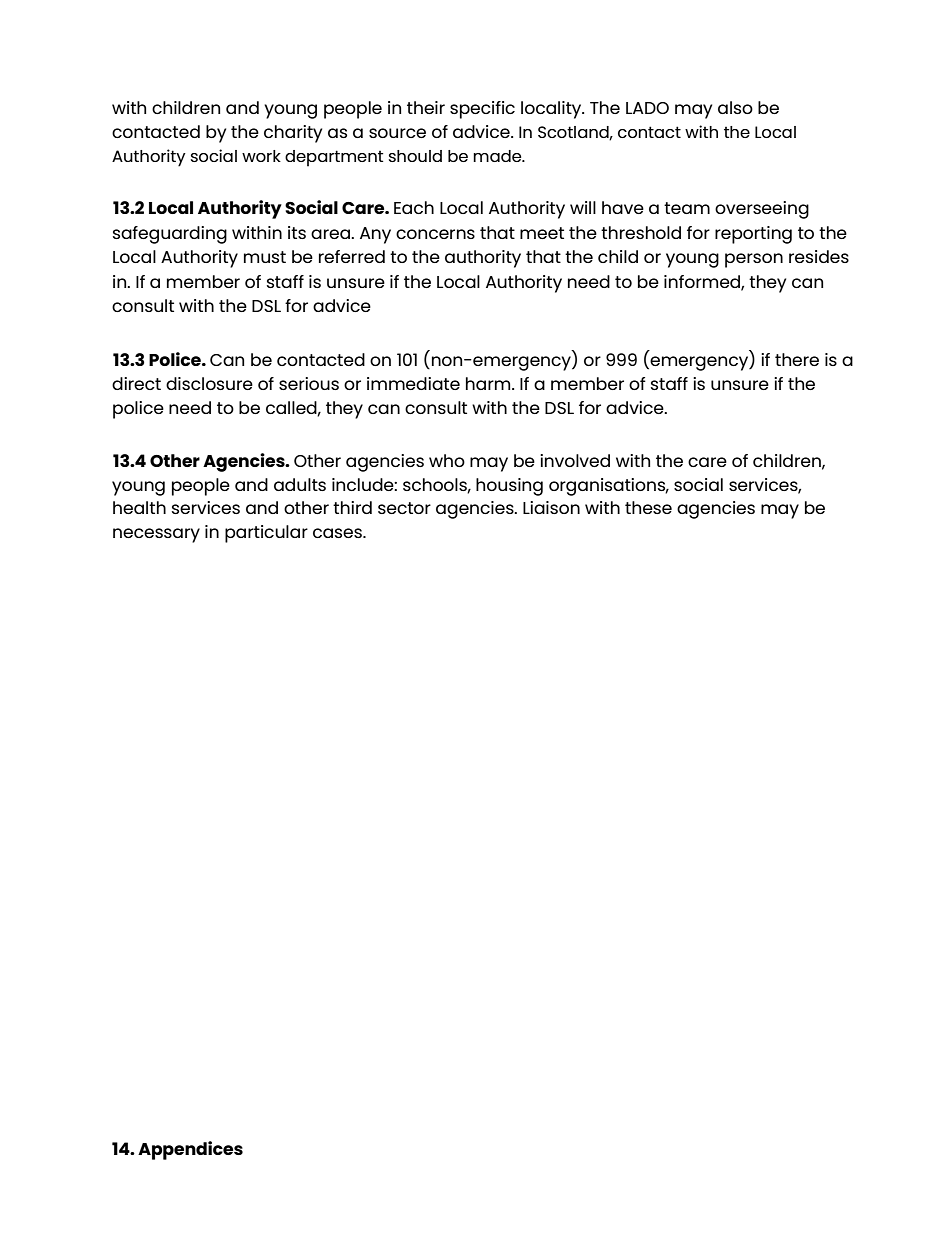 The image size is (952, 1233). I want to click on Liaison, so click(551, 507).
